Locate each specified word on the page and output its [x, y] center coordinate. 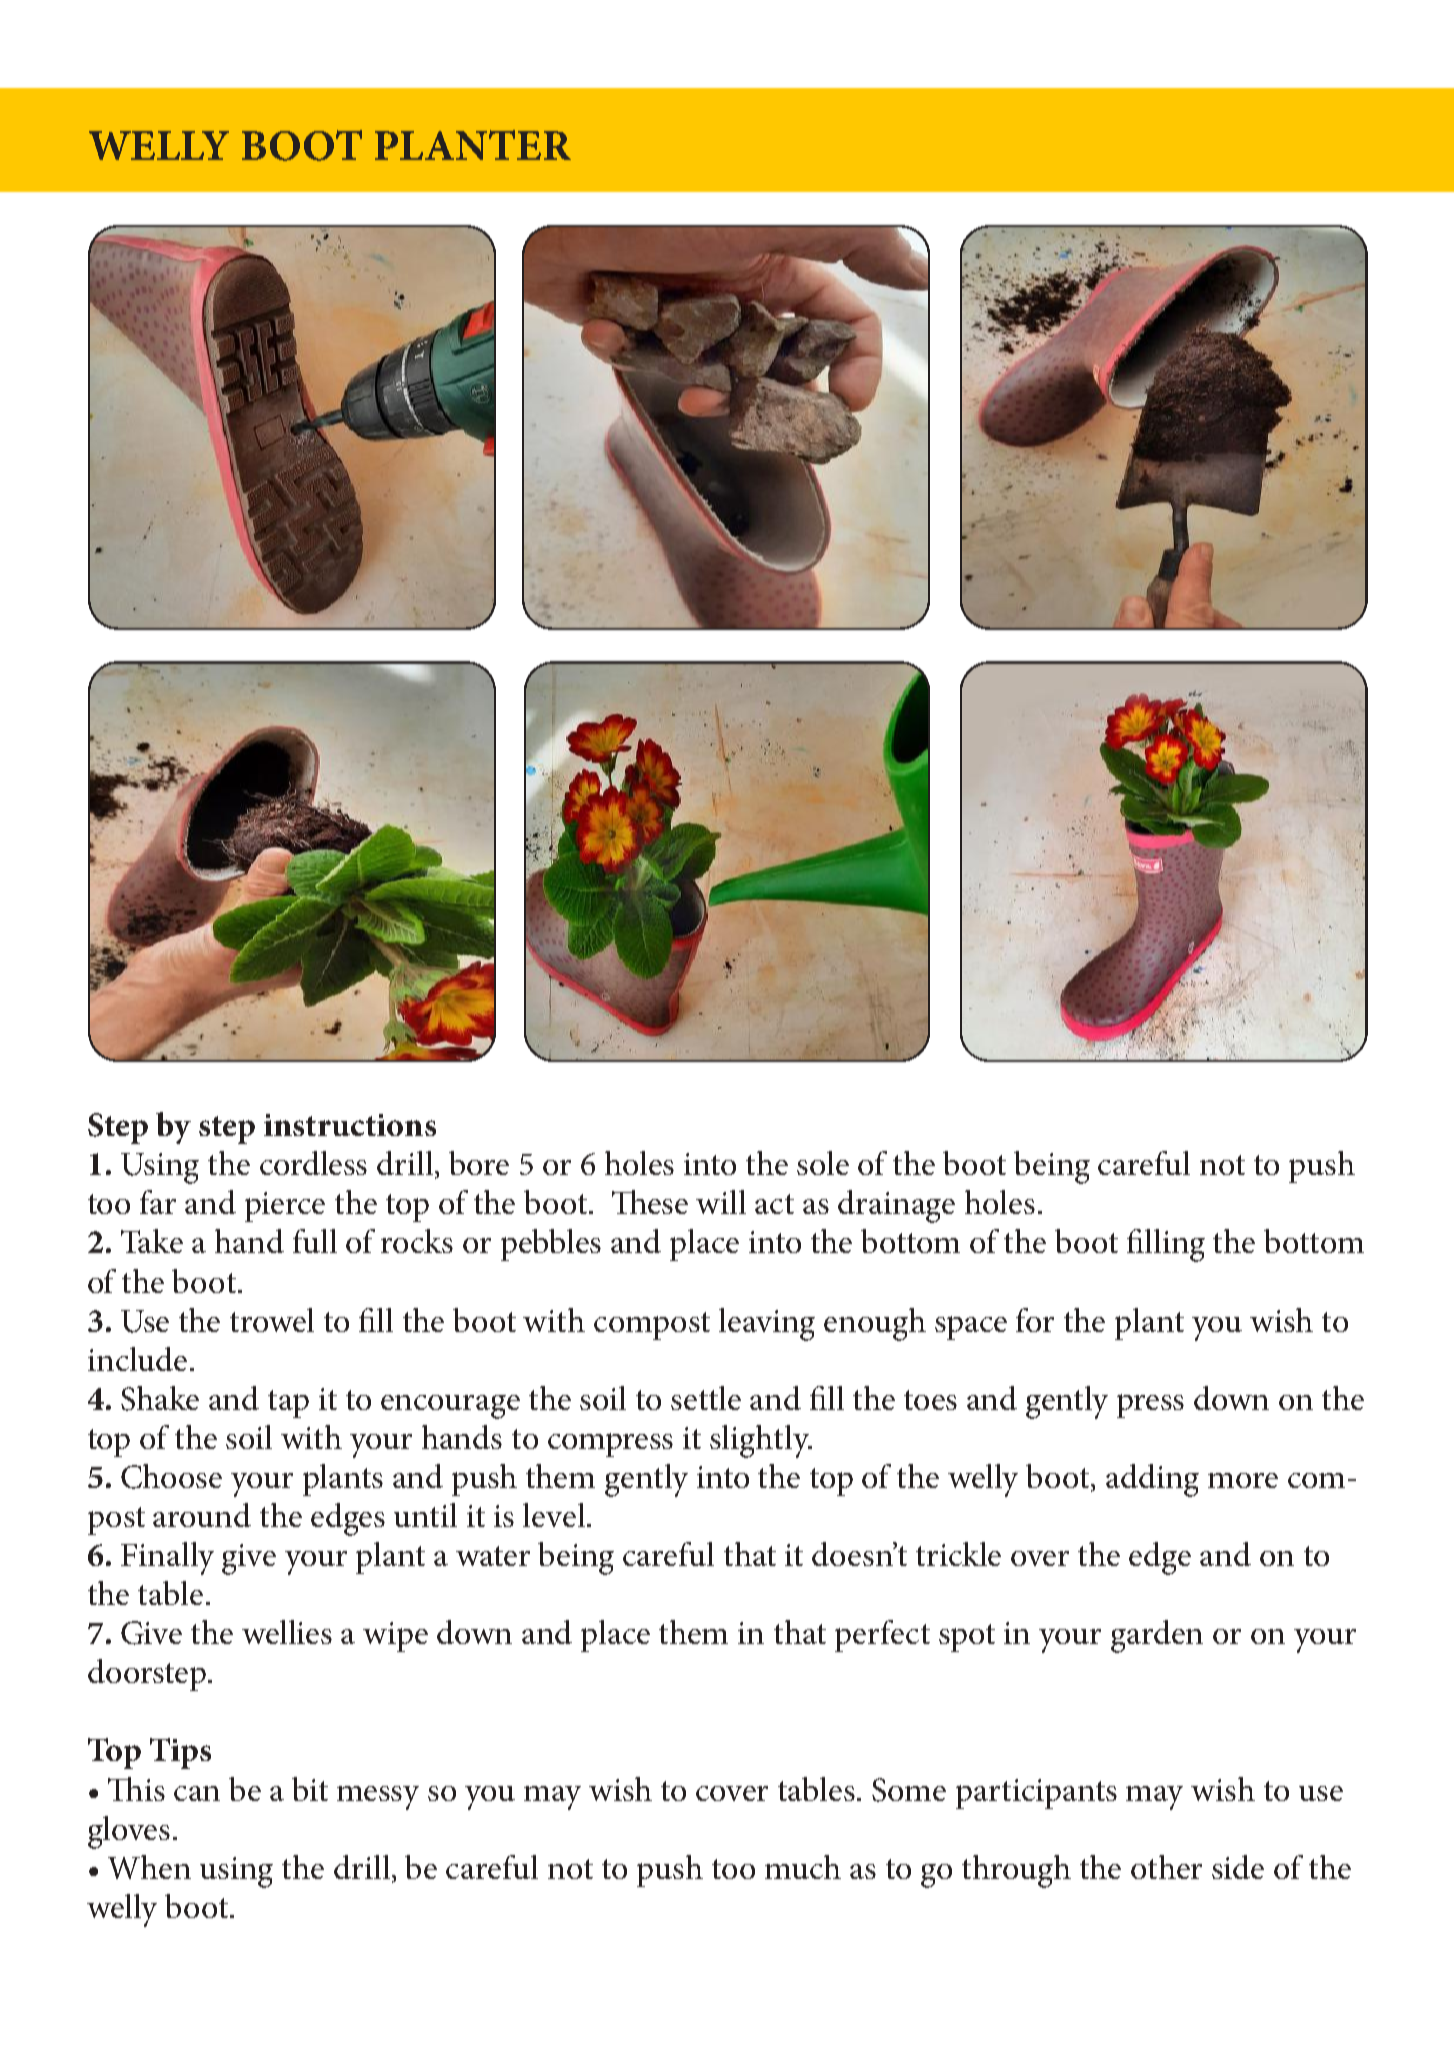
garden [1157, 1636]
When [149, 1867]
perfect [882, 1636]
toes [930, 1400]
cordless [313, 1163]
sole [823, 1163]
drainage [896, 1206]
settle [706, 1398]
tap [288, 1404]
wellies [287, 1632]
